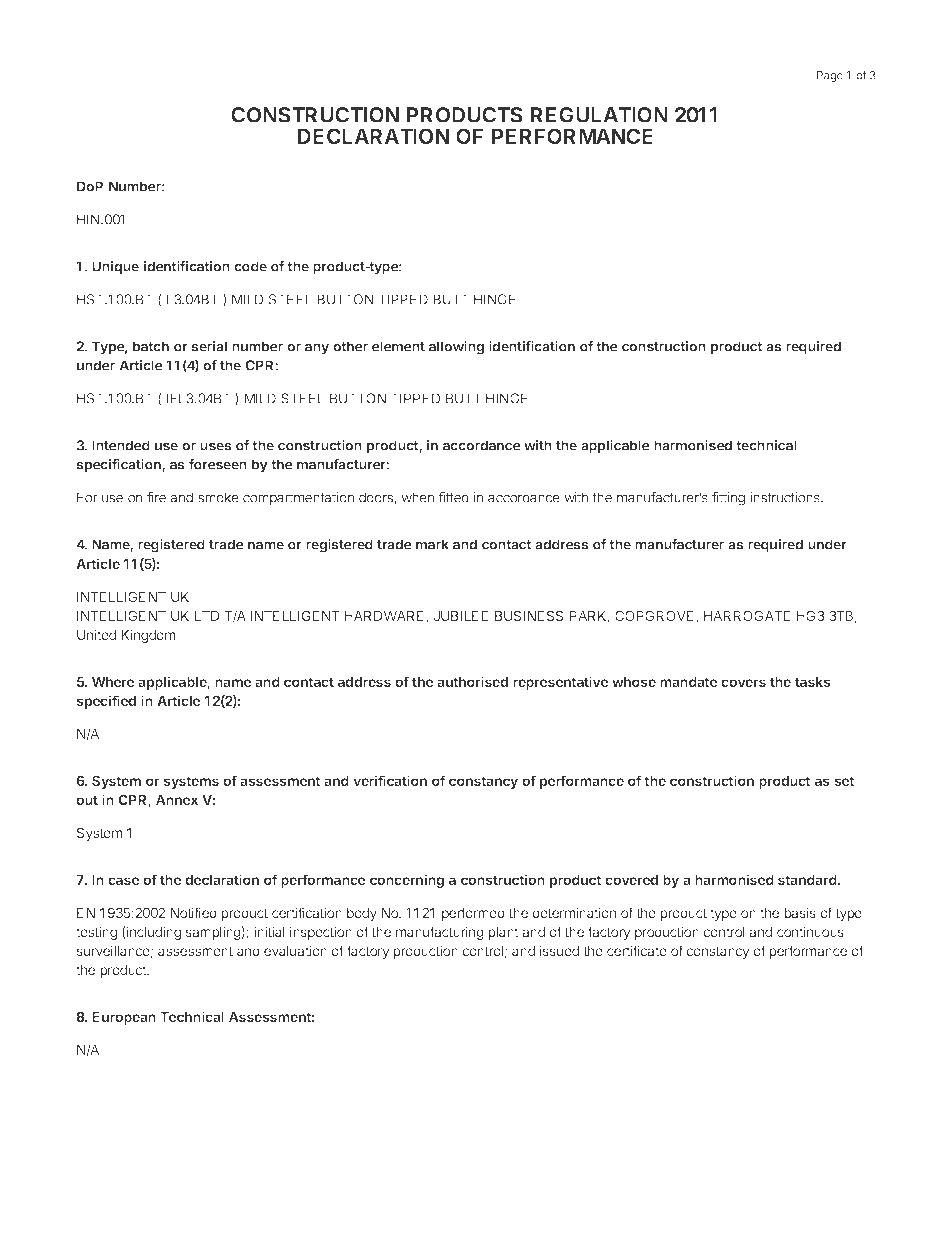 This document has height=1233, width=952. What do you see at coordinates (156, 497) in the document?
I see `fire` at bounding box center [156, 497].
